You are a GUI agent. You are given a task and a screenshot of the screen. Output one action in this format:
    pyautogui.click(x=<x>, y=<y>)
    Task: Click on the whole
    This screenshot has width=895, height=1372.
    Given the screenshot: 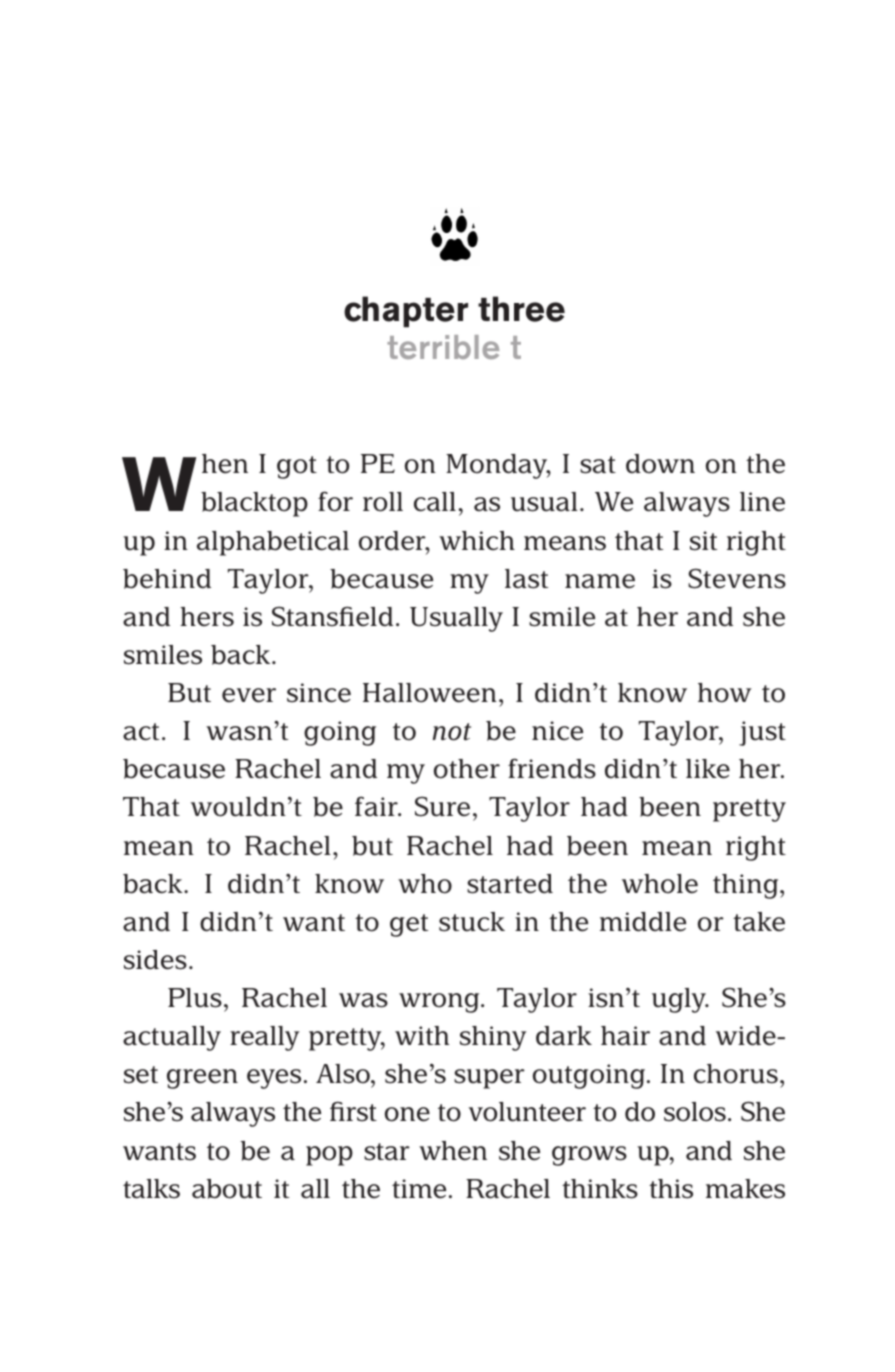 What is the action you would take?
    pyautogui.click(x=660, y=884)
